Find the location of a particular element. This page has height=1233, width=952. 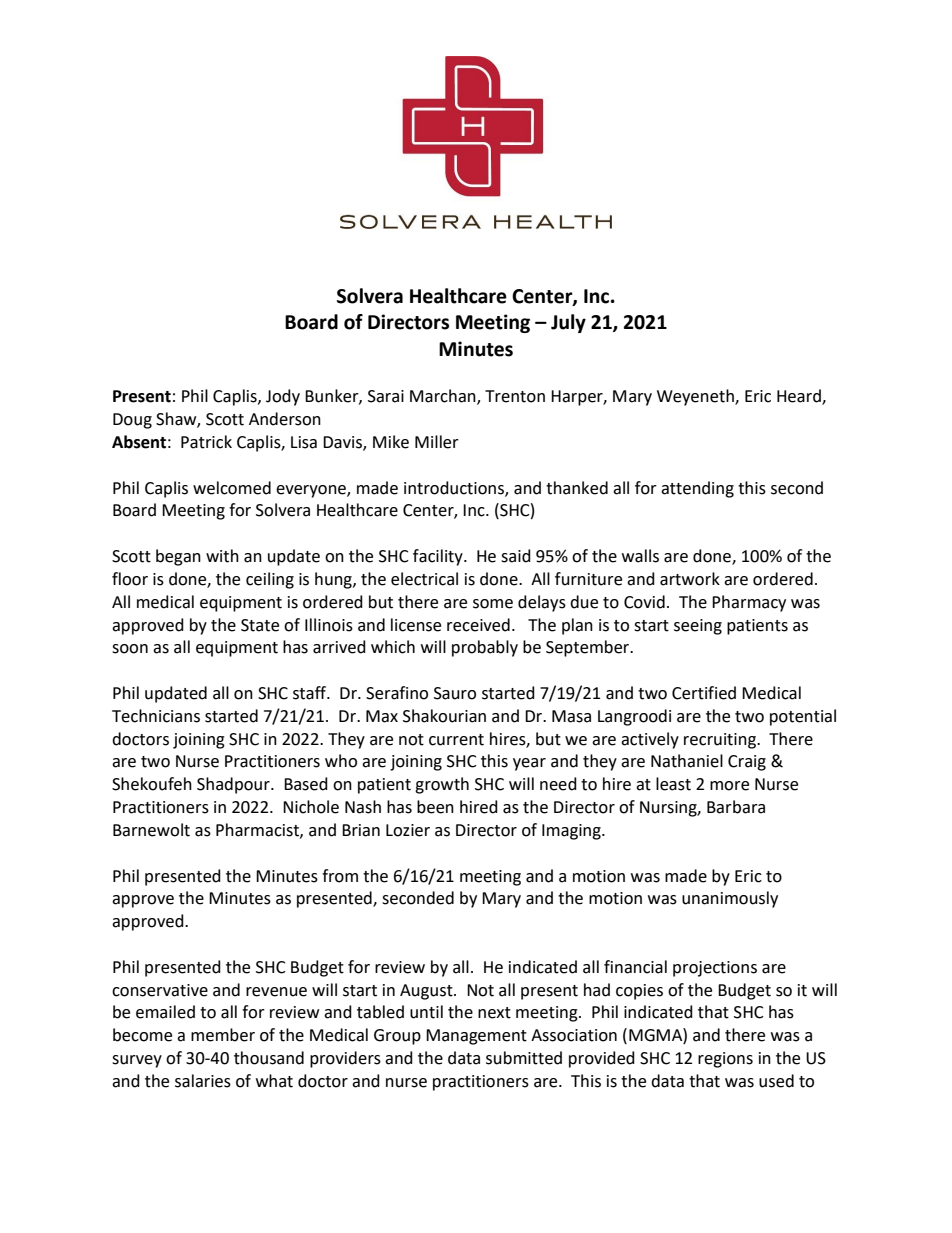

salaries is located at coordinates (203, 1081).
